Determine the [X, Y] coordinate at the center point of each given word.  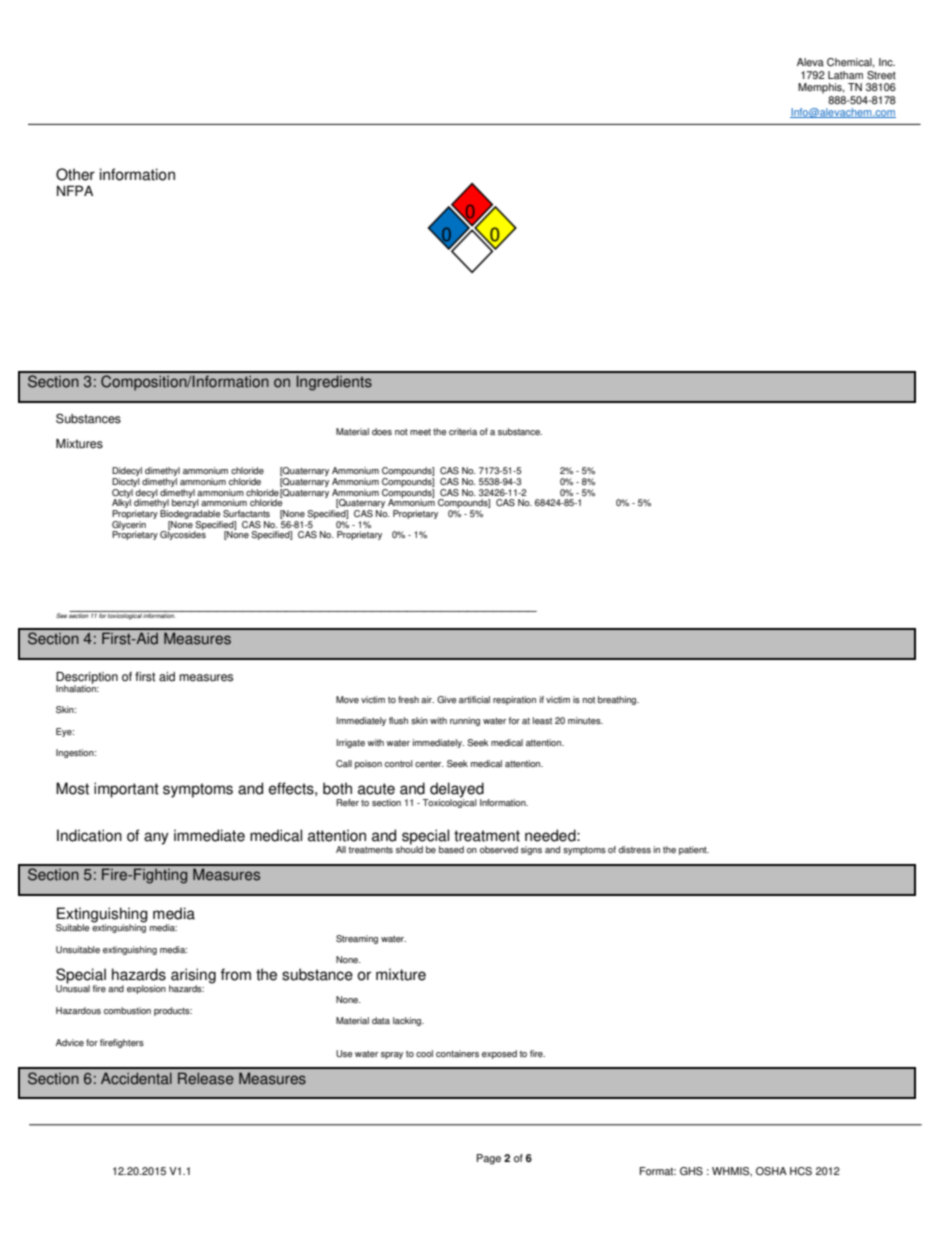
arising [192, 977]
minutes [585, 720]
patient [694, 850]
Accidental [136, 1078]
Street [881, 75]
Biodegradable [190, 514]
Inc [887, 62]
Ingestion [76, 753]
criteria [463, 431]
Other [75, 174]
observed [499, 849]
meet [420, 432]
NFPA [75, 190]
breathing [618, 700]
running [465, 721]
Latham [845, 75]
